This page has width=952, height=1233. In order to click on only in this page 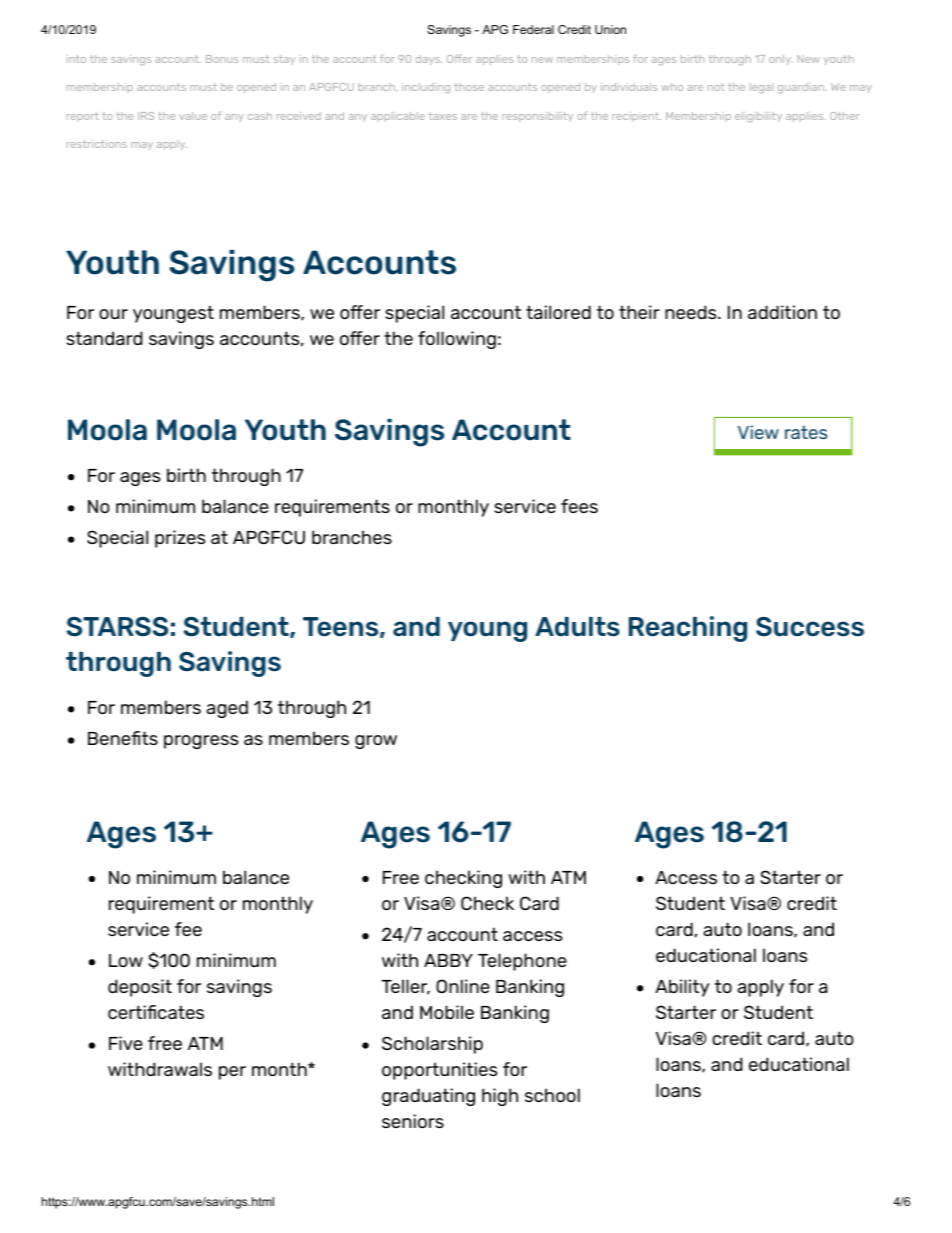, I will do `click(781, 60)`.
